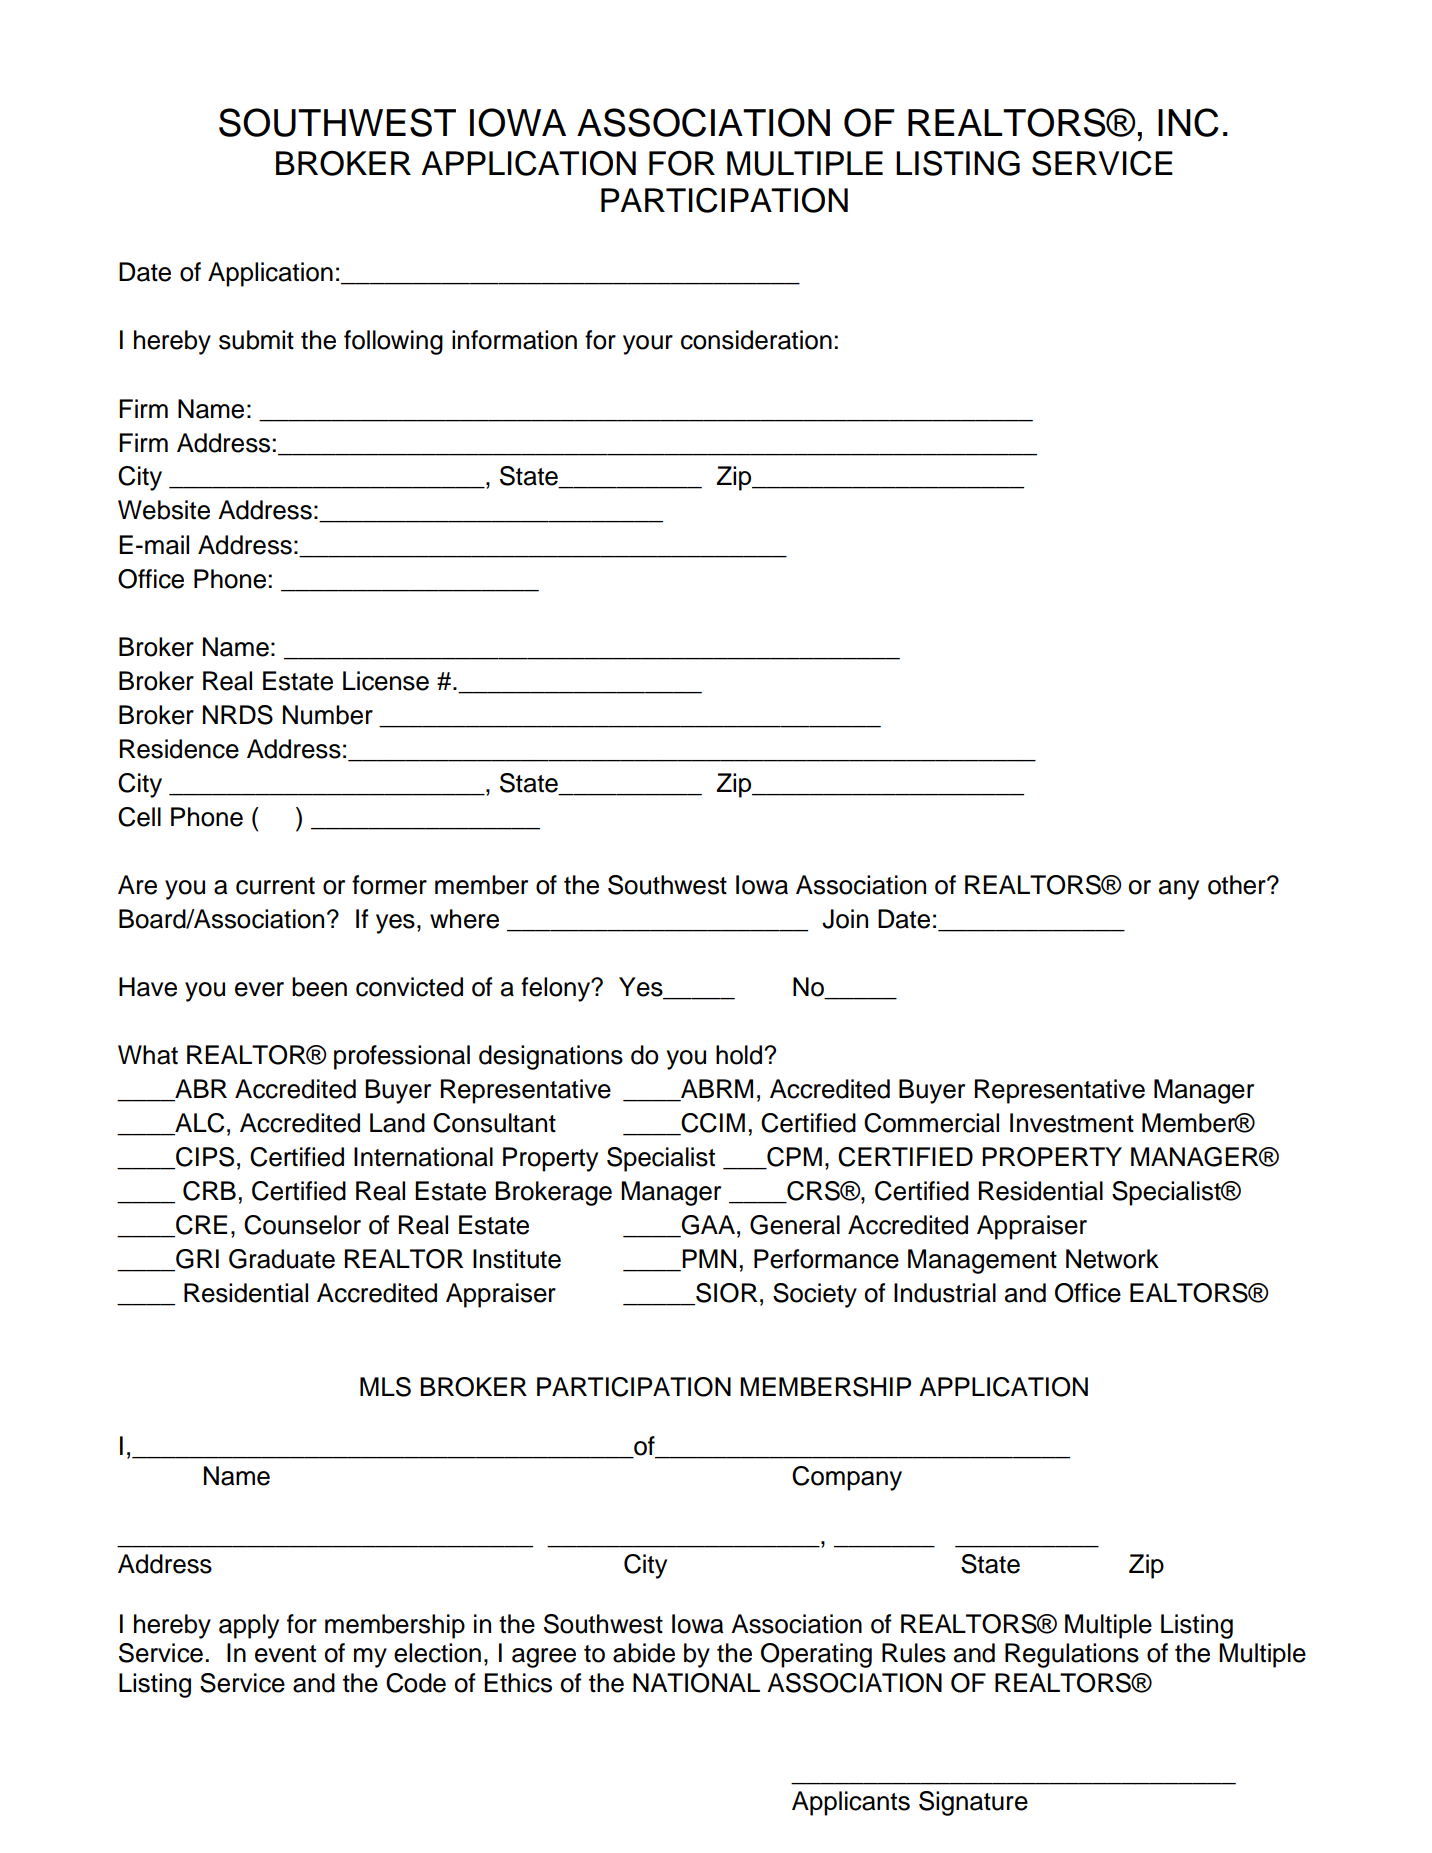 This document has height=1853, width=1432. Describe the element at coordinates (740, 1055) in the document. I see `hold` at that location.
